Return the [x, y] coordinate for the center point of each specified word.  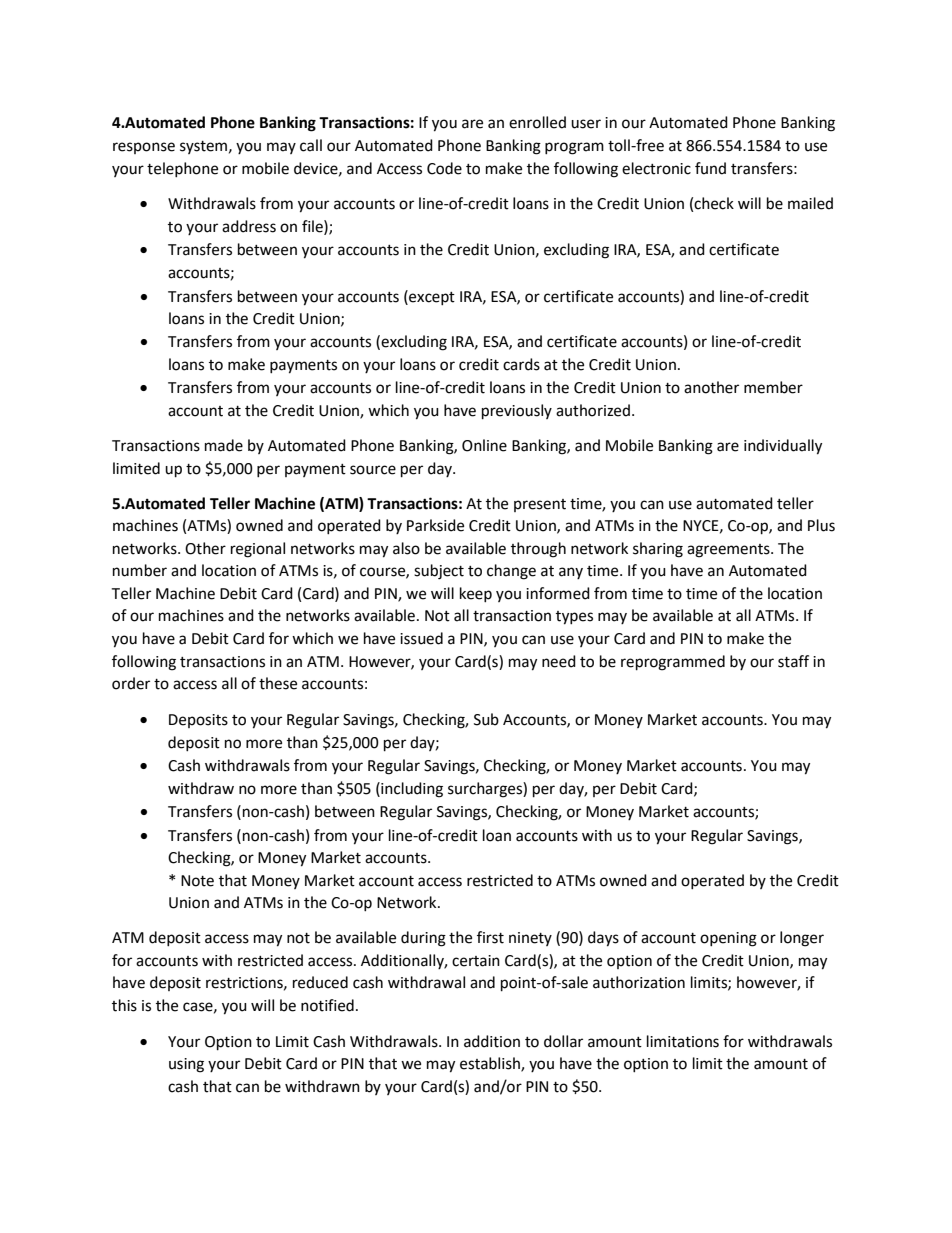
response [144, 148]
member [773, 387]
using [186, 1065]
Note [197, 881]
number [140, 570]
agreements [729, 551]
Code [444, 168]
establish [491, 1064]
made [224, 445]
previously [517, 412]
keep [476, 594]
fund [710, 168]
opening [728, 939]
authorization [639, 982]
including [411, 790]
